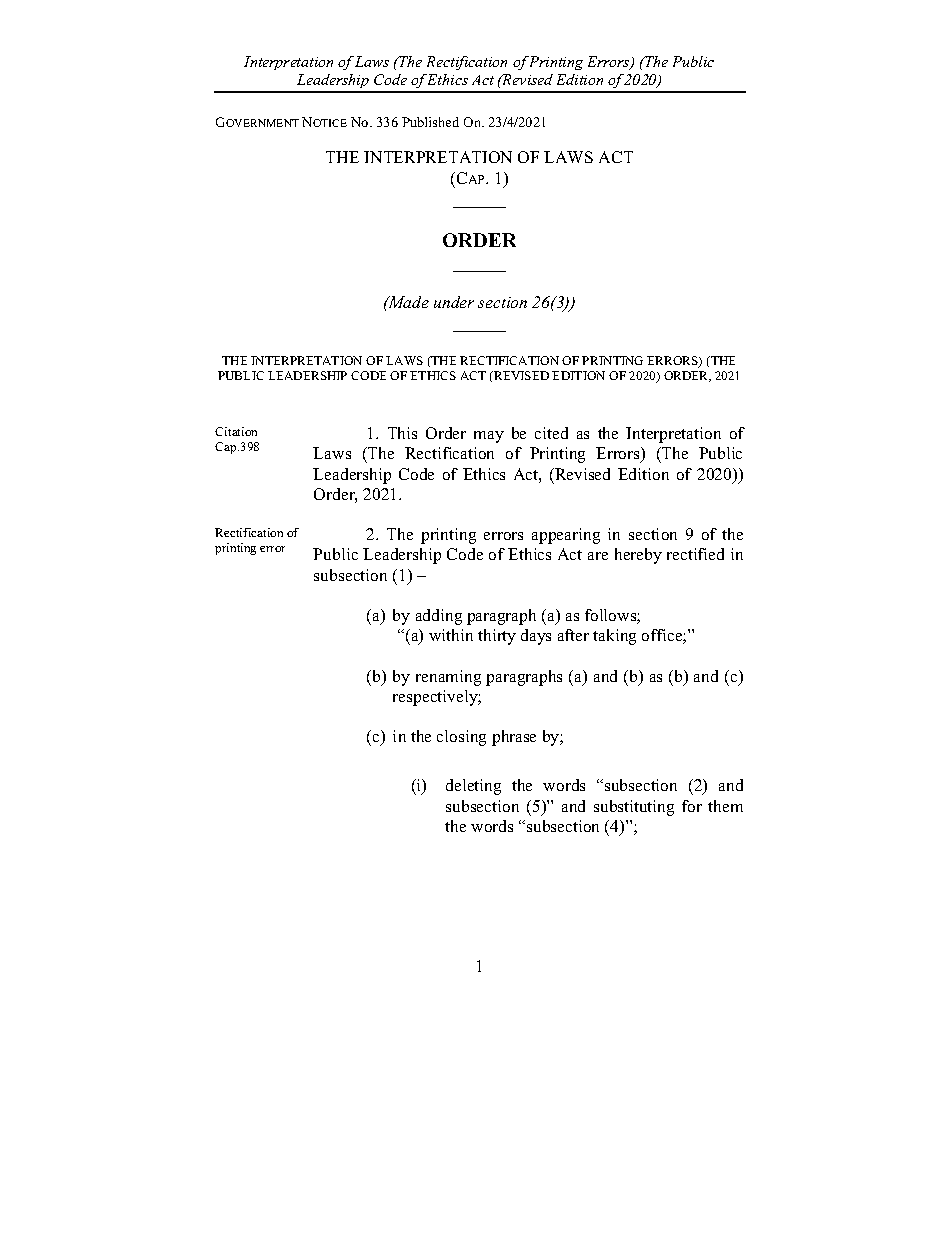 This screenshot has width=952, height=1233. Describe the element at coordinates (473, 787) in the screenshot. I see `deleting` at that location.
